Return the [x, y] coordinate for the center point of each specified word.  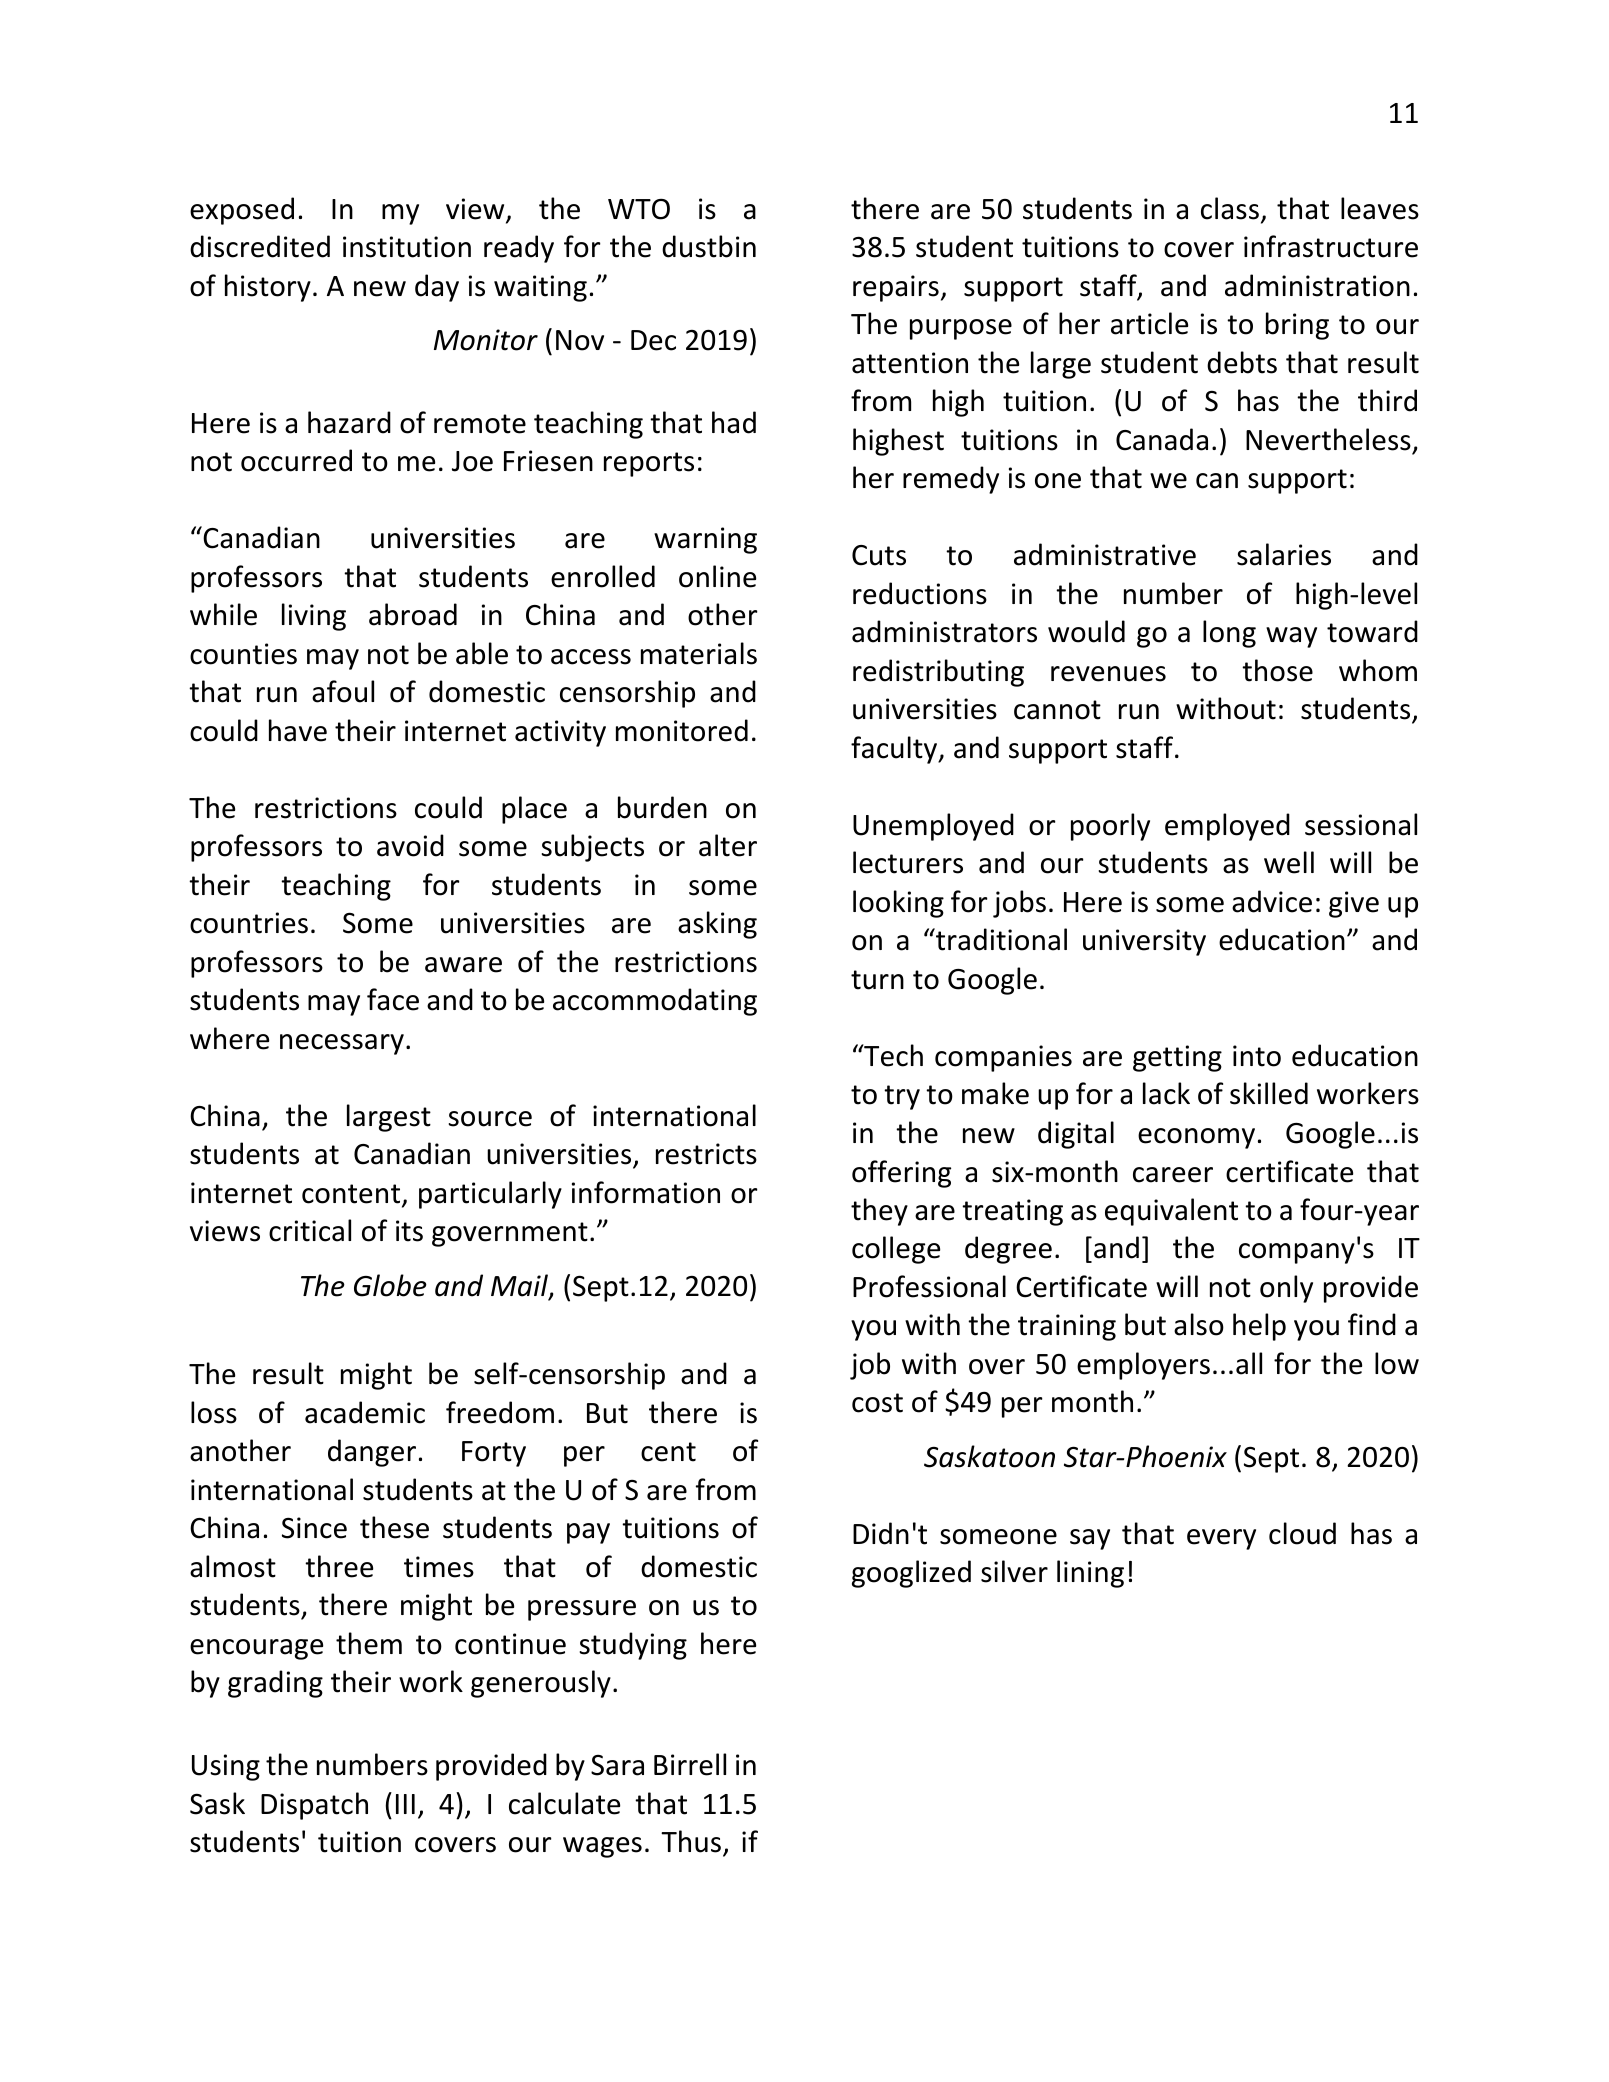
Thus [691, 1841]
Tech [892, 1055]
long [1229, 634]
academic [365, 1412]
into [1257, 1056]
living [314, 617]
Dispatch [314, 1806]
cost [877, 1403]
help [1259, 1327]
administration [1317, 285]
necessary [342, 1044]
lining [1090, 1574]
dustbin [709, 246]
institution [407, 247]
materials [699, 653]
